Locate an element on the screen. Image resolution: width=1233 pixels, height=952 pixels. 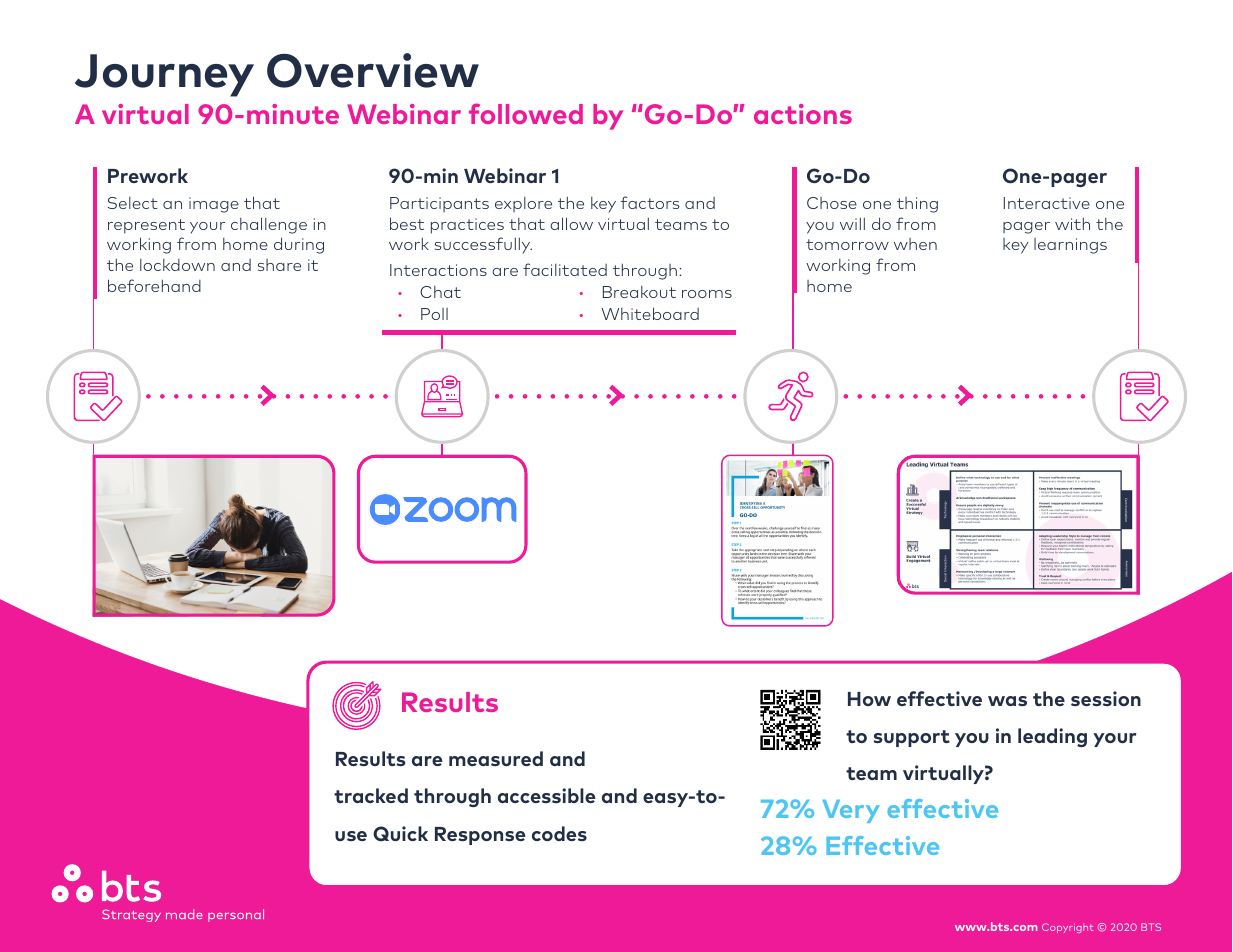
tracked is located at coordinates (371, 795).
